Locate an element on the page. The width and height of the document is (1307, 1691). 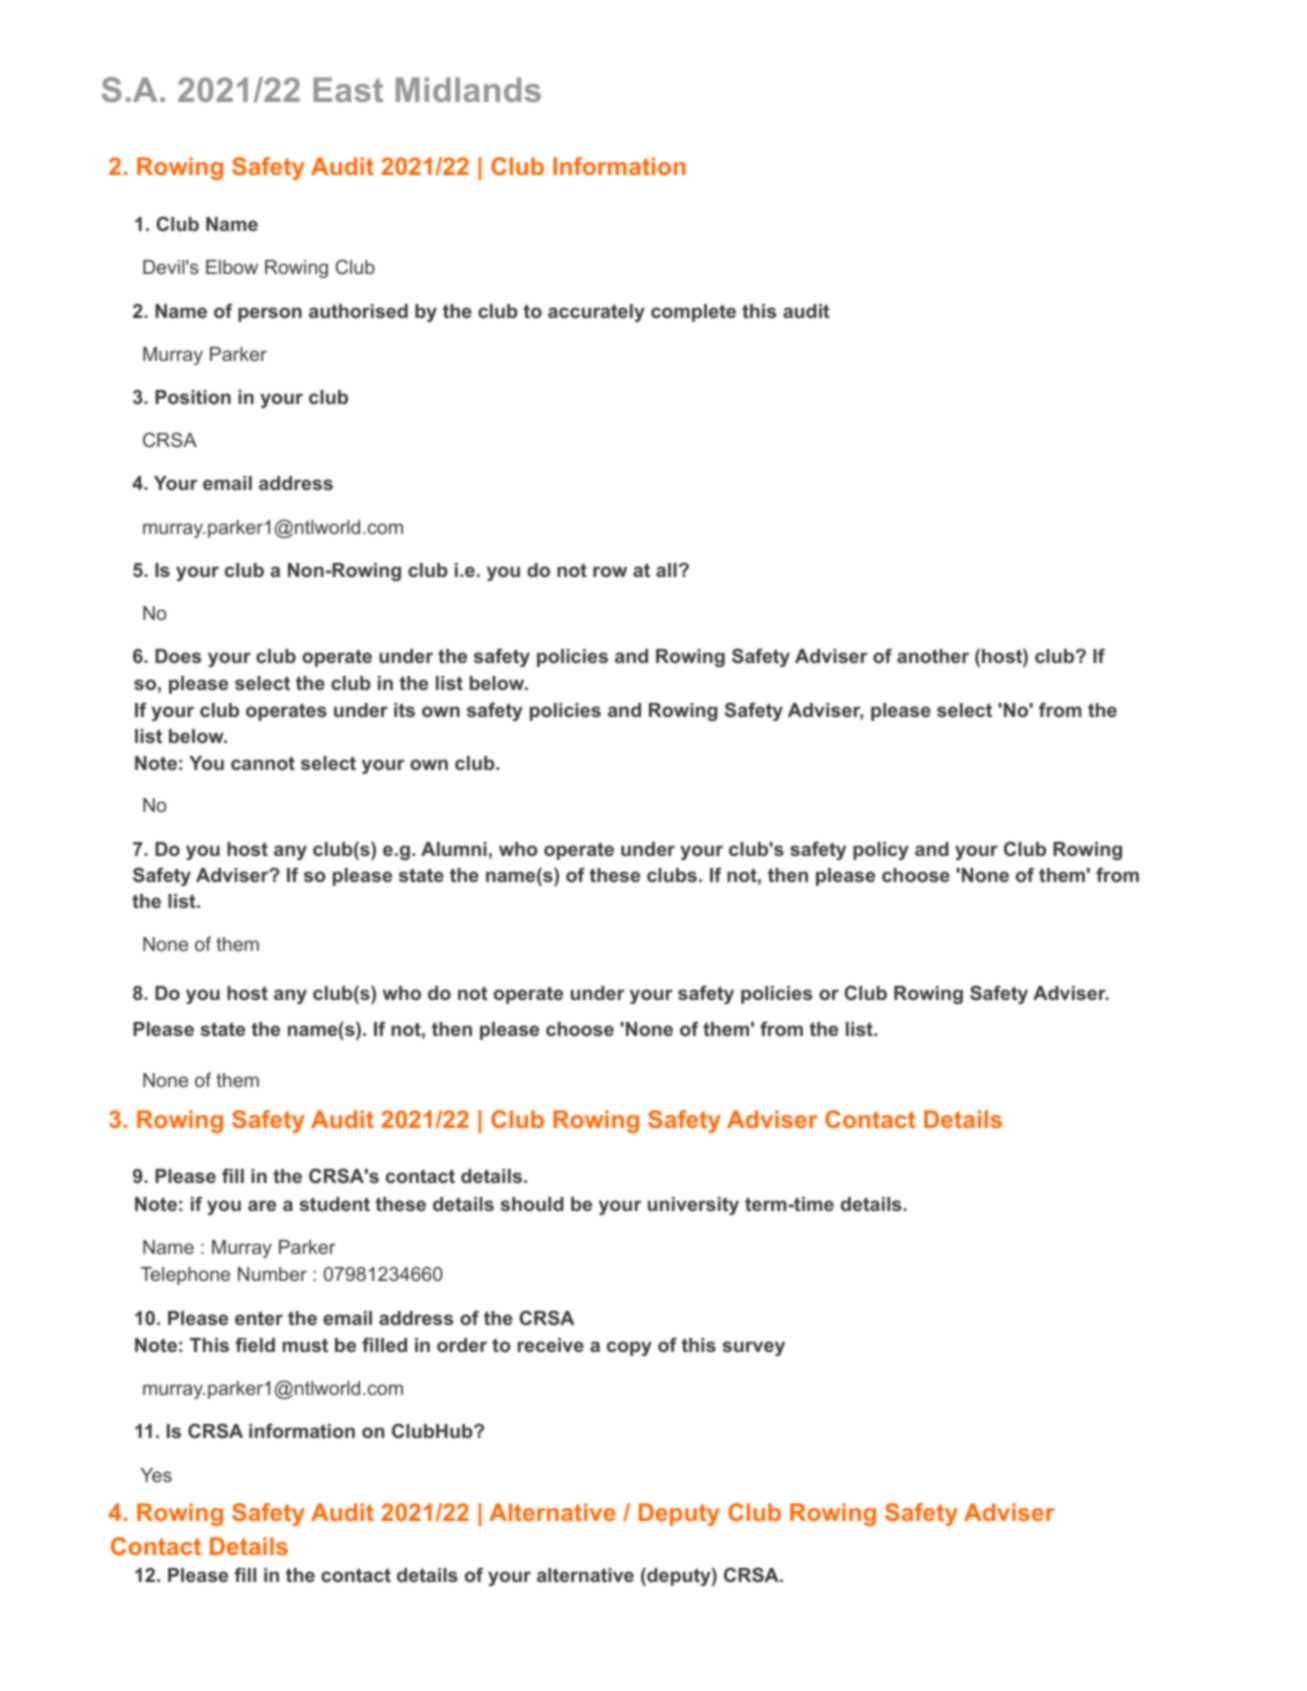
field is located at coordinates (255, 1344).
